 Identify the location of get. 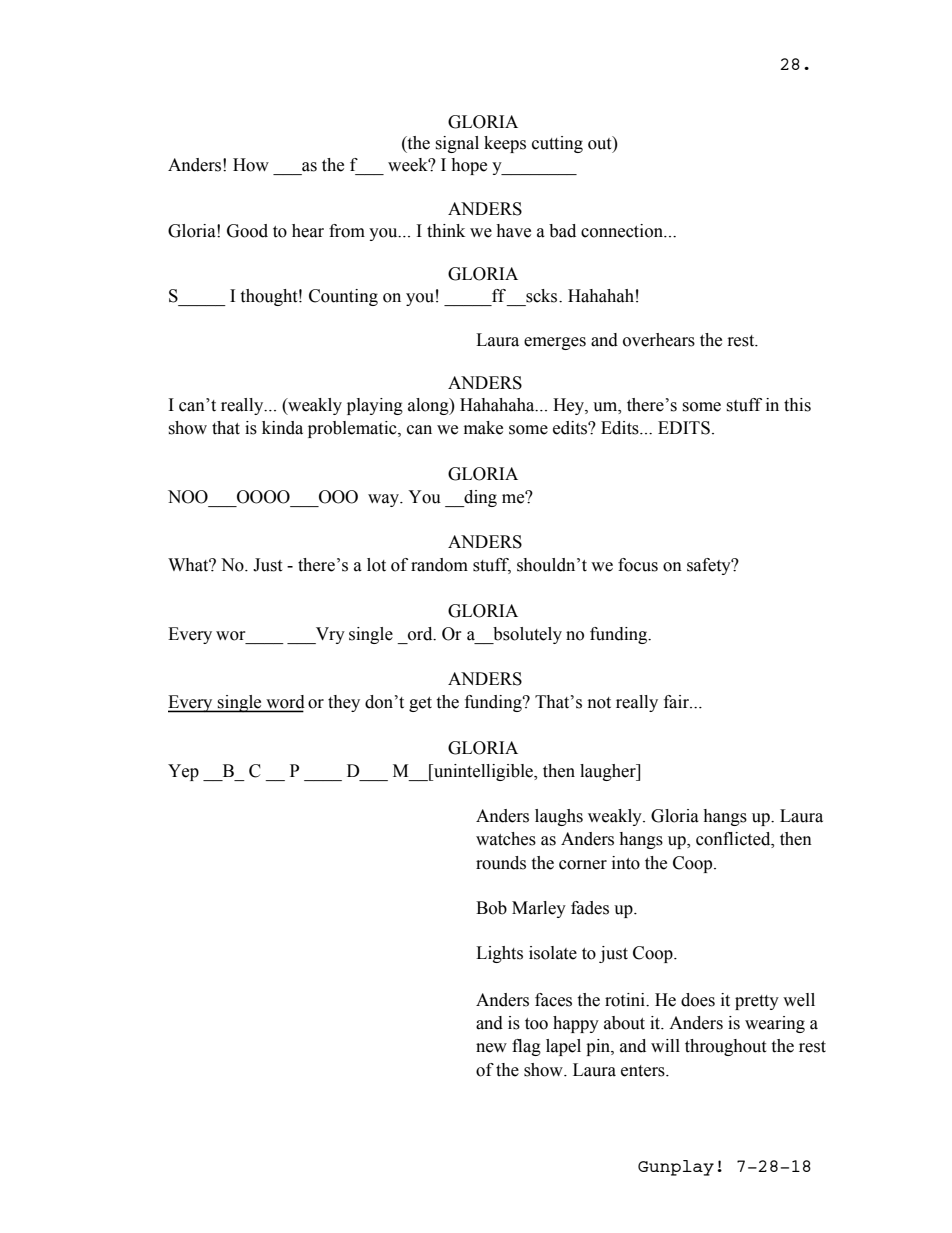
(420, 704).
